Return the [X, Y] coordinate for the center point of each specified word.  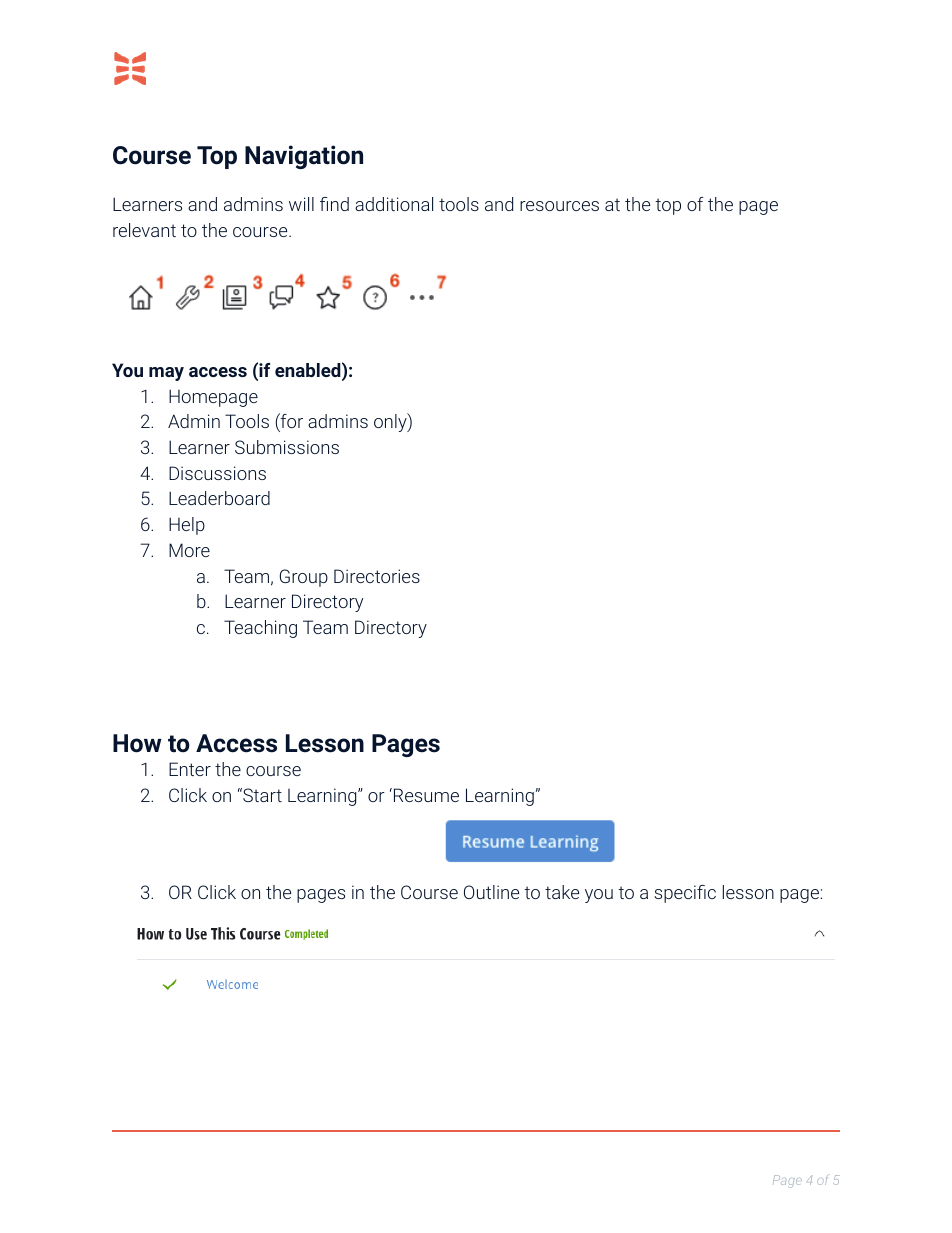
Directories [377, 576]
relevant [144, 230]
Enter [190, 769]
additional [394, 204]
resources [559, 206]
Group [304, 578]
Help [187, 526]
